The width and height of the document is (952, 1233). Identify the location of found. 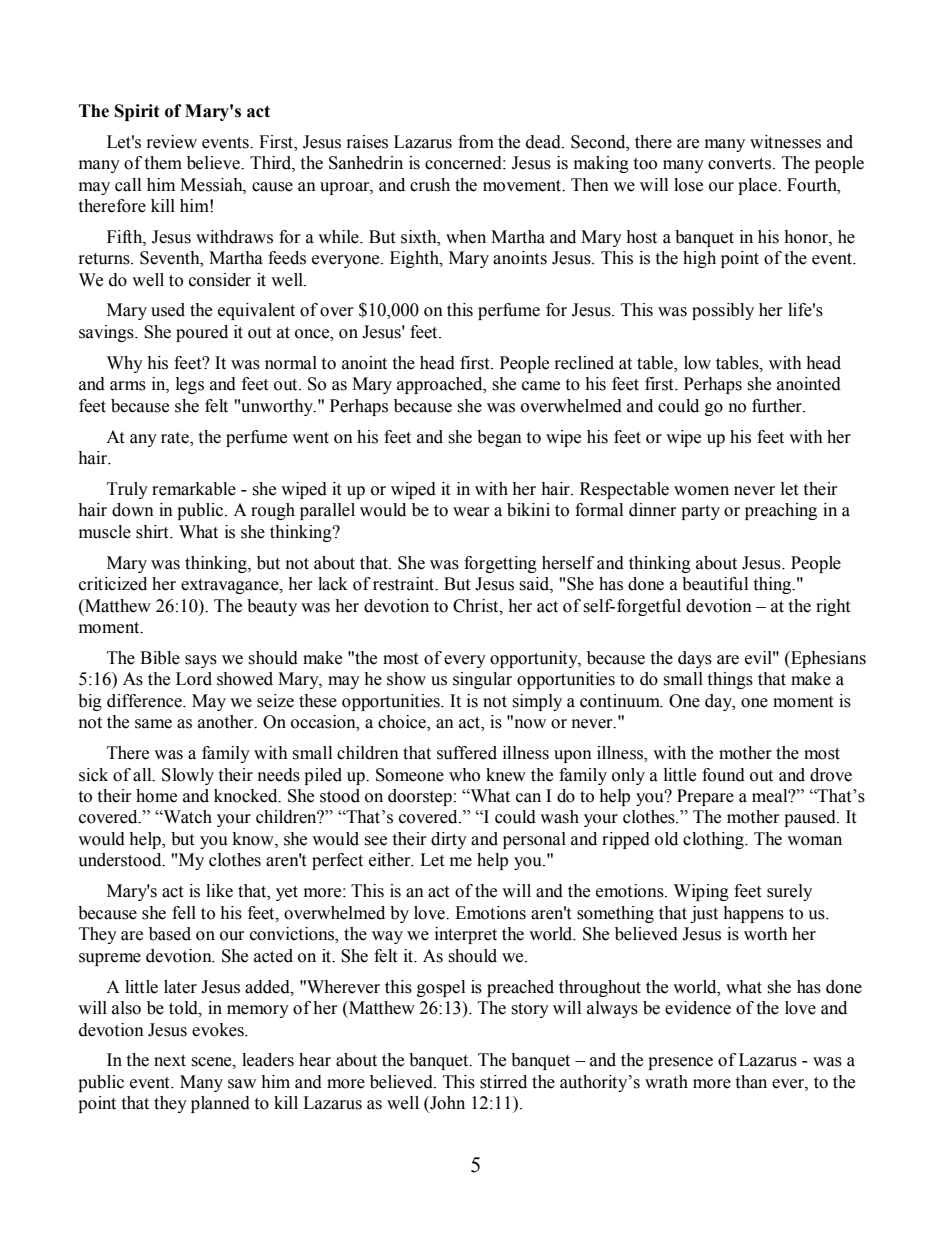
(723, 775).
